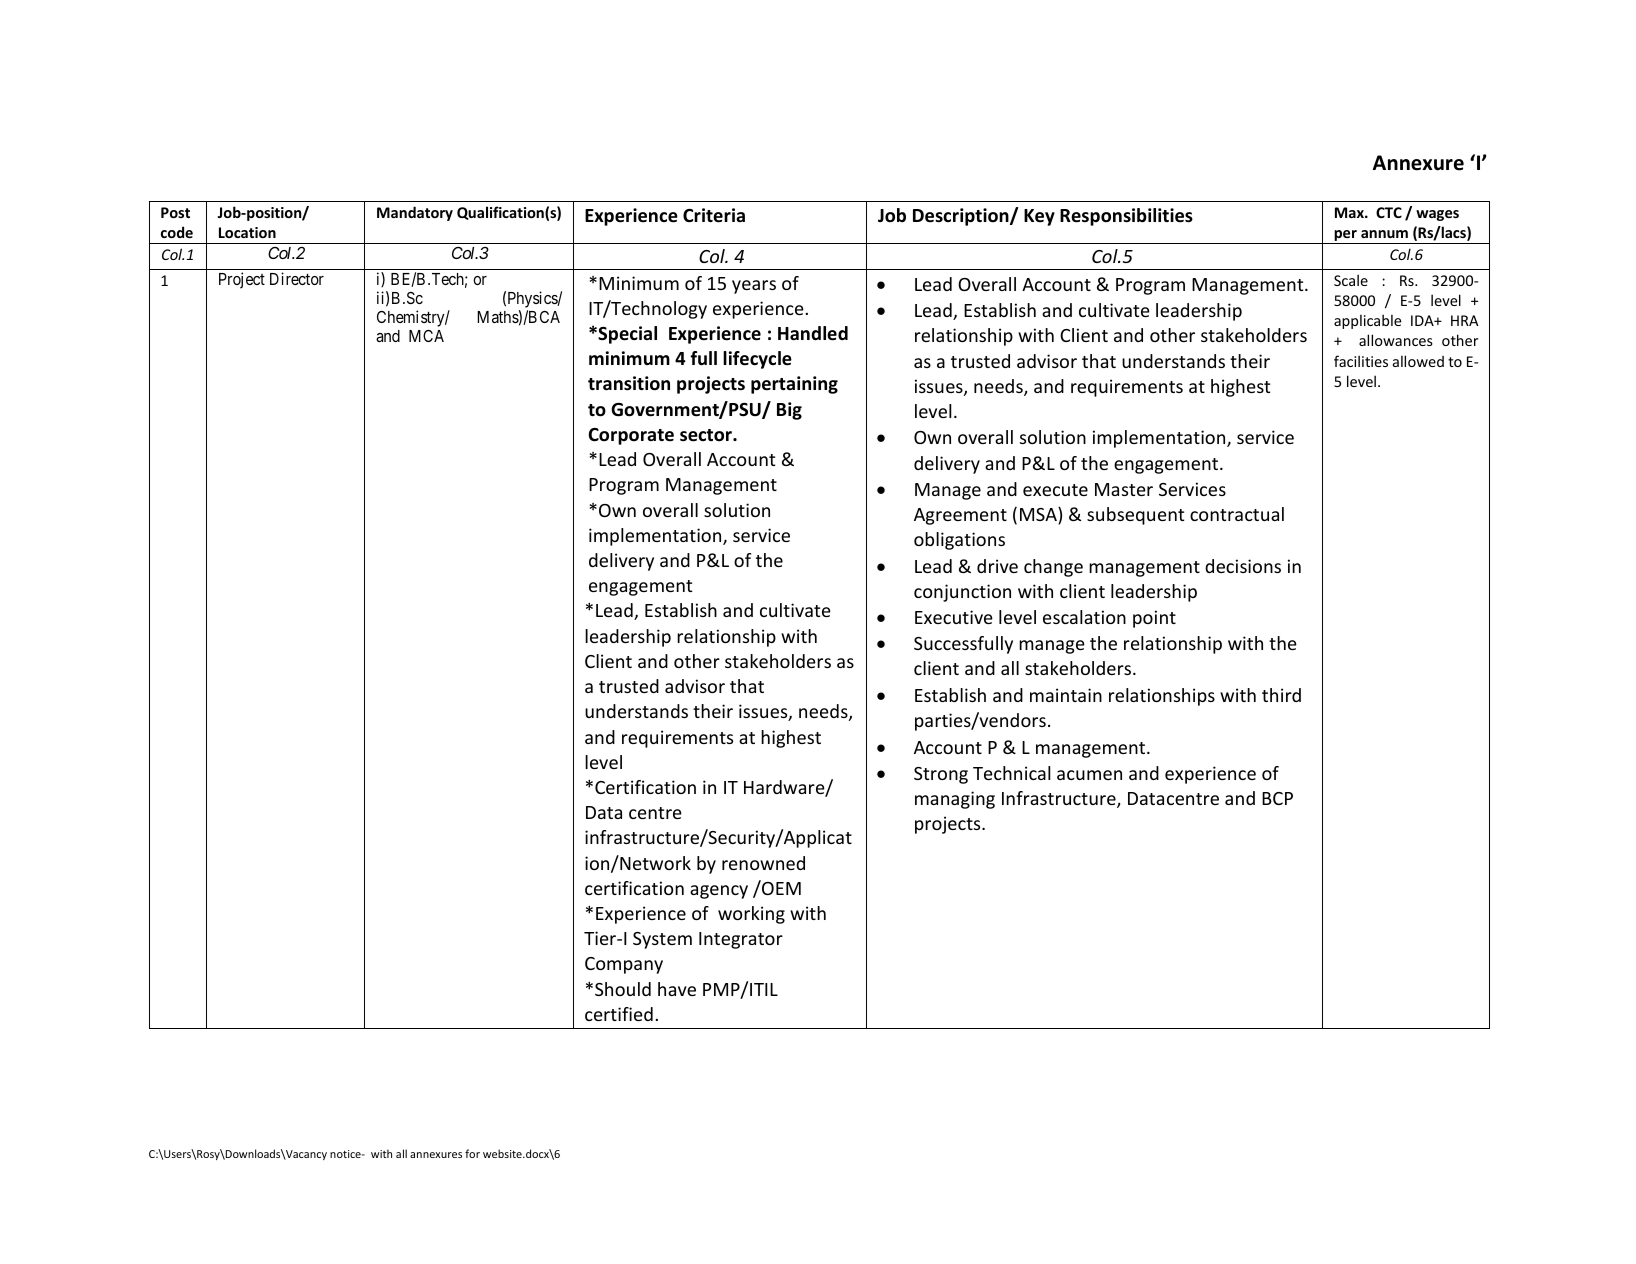 This screenshot has width=1636, height=1264. Describe the element at coordinates (789, 411) in the screenshot. I see `Big` at that location.
